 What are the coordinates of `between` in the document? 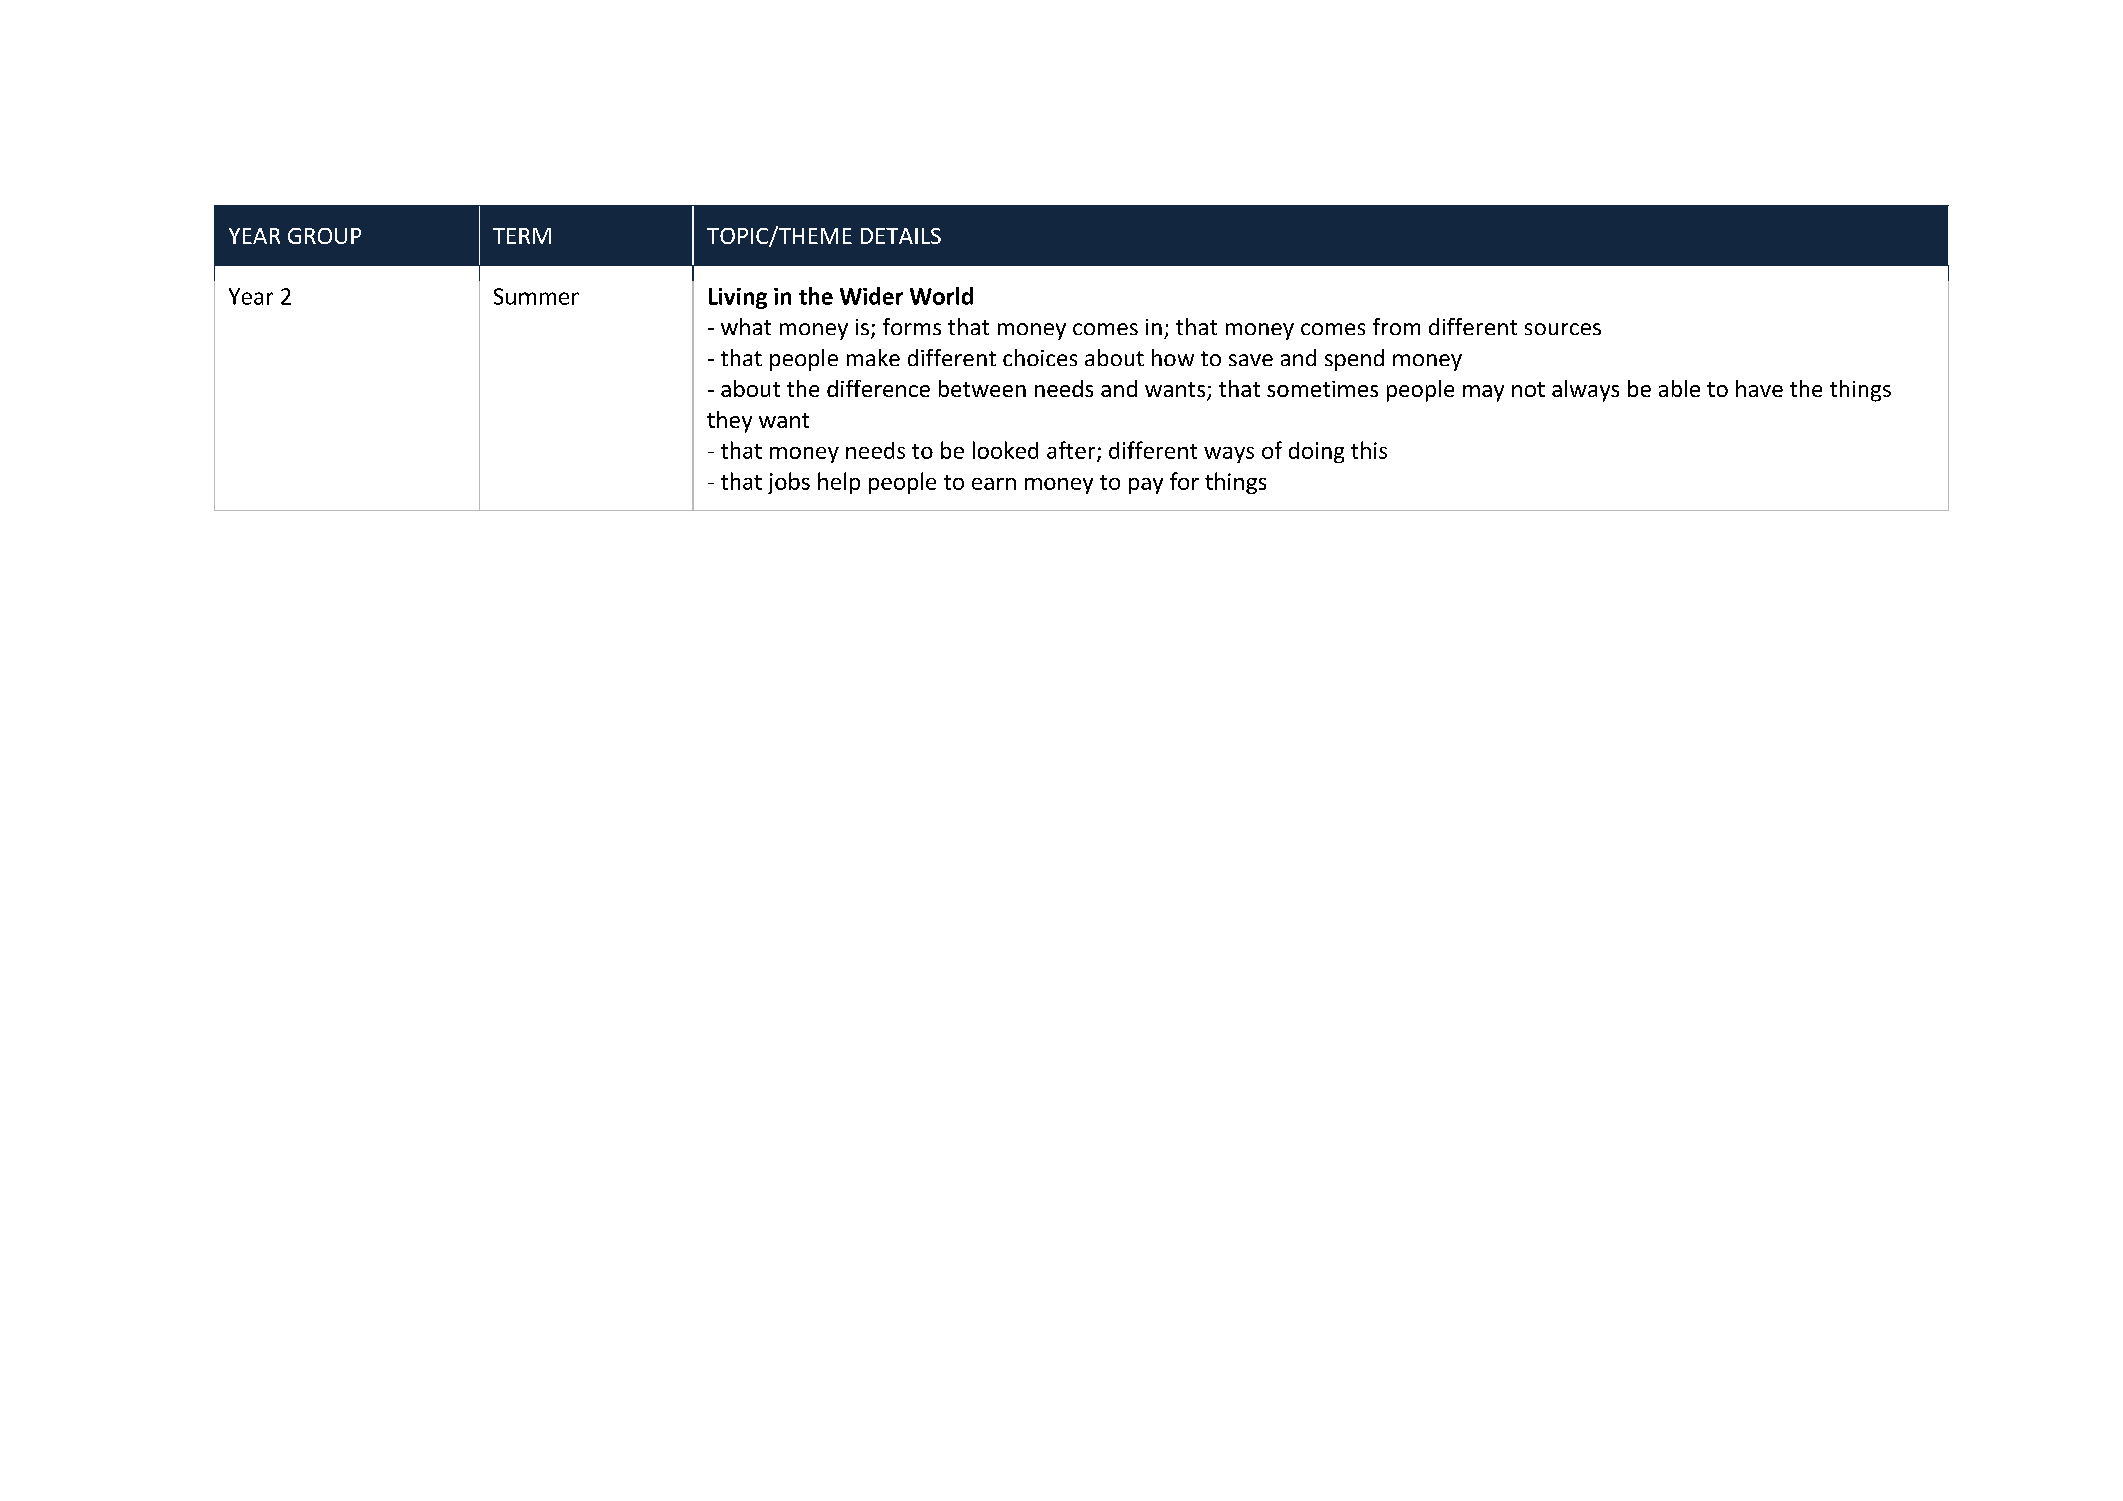 It's located at (982, 388).
